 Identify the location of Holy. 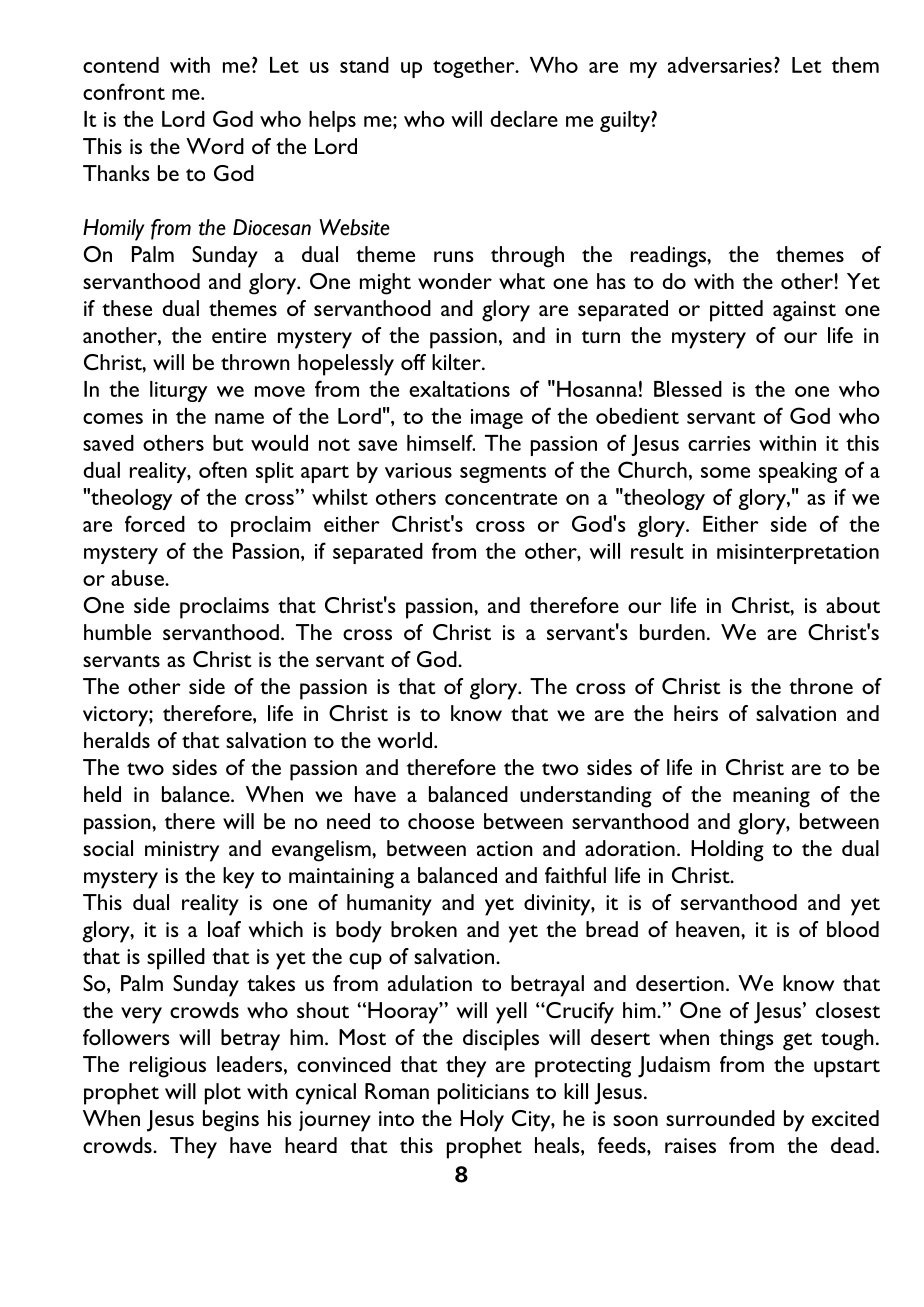
(482, 1121).
